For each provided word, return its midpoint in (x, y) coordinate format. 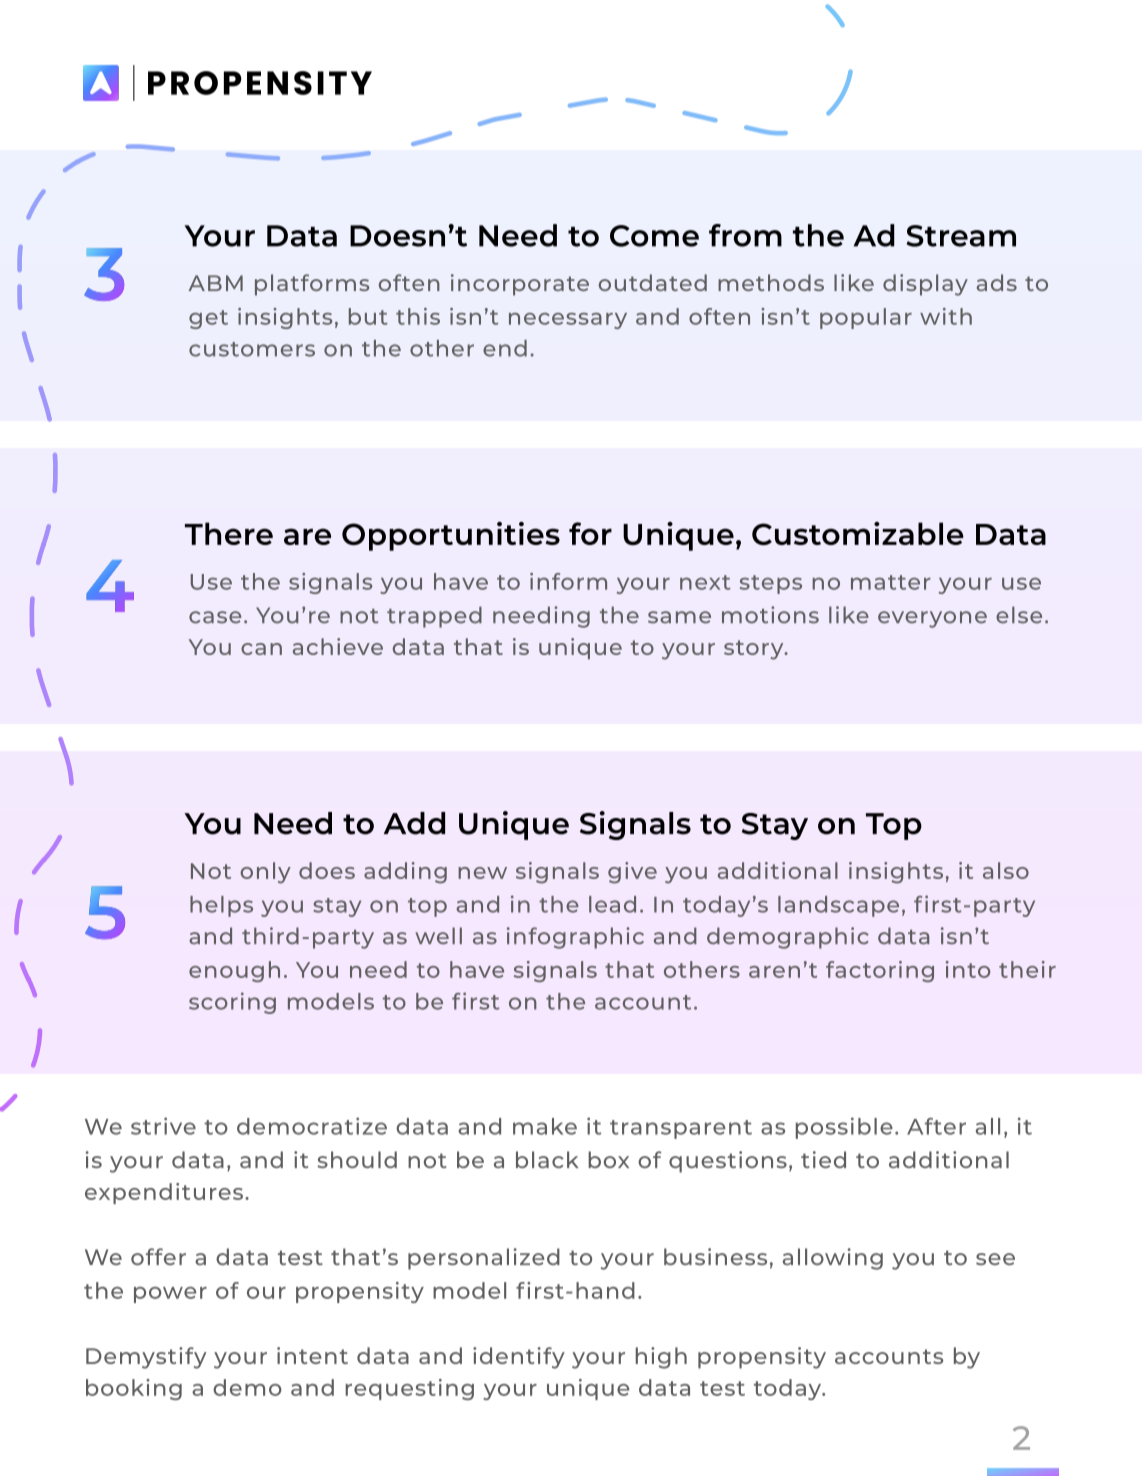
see (995, 1259)
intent (312, 1355)
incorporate (520, 285)
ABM (216, 283)
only (266, 873)
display (925, 285)
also (1006, 870)
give (632, 873)
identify (519, 1358)
